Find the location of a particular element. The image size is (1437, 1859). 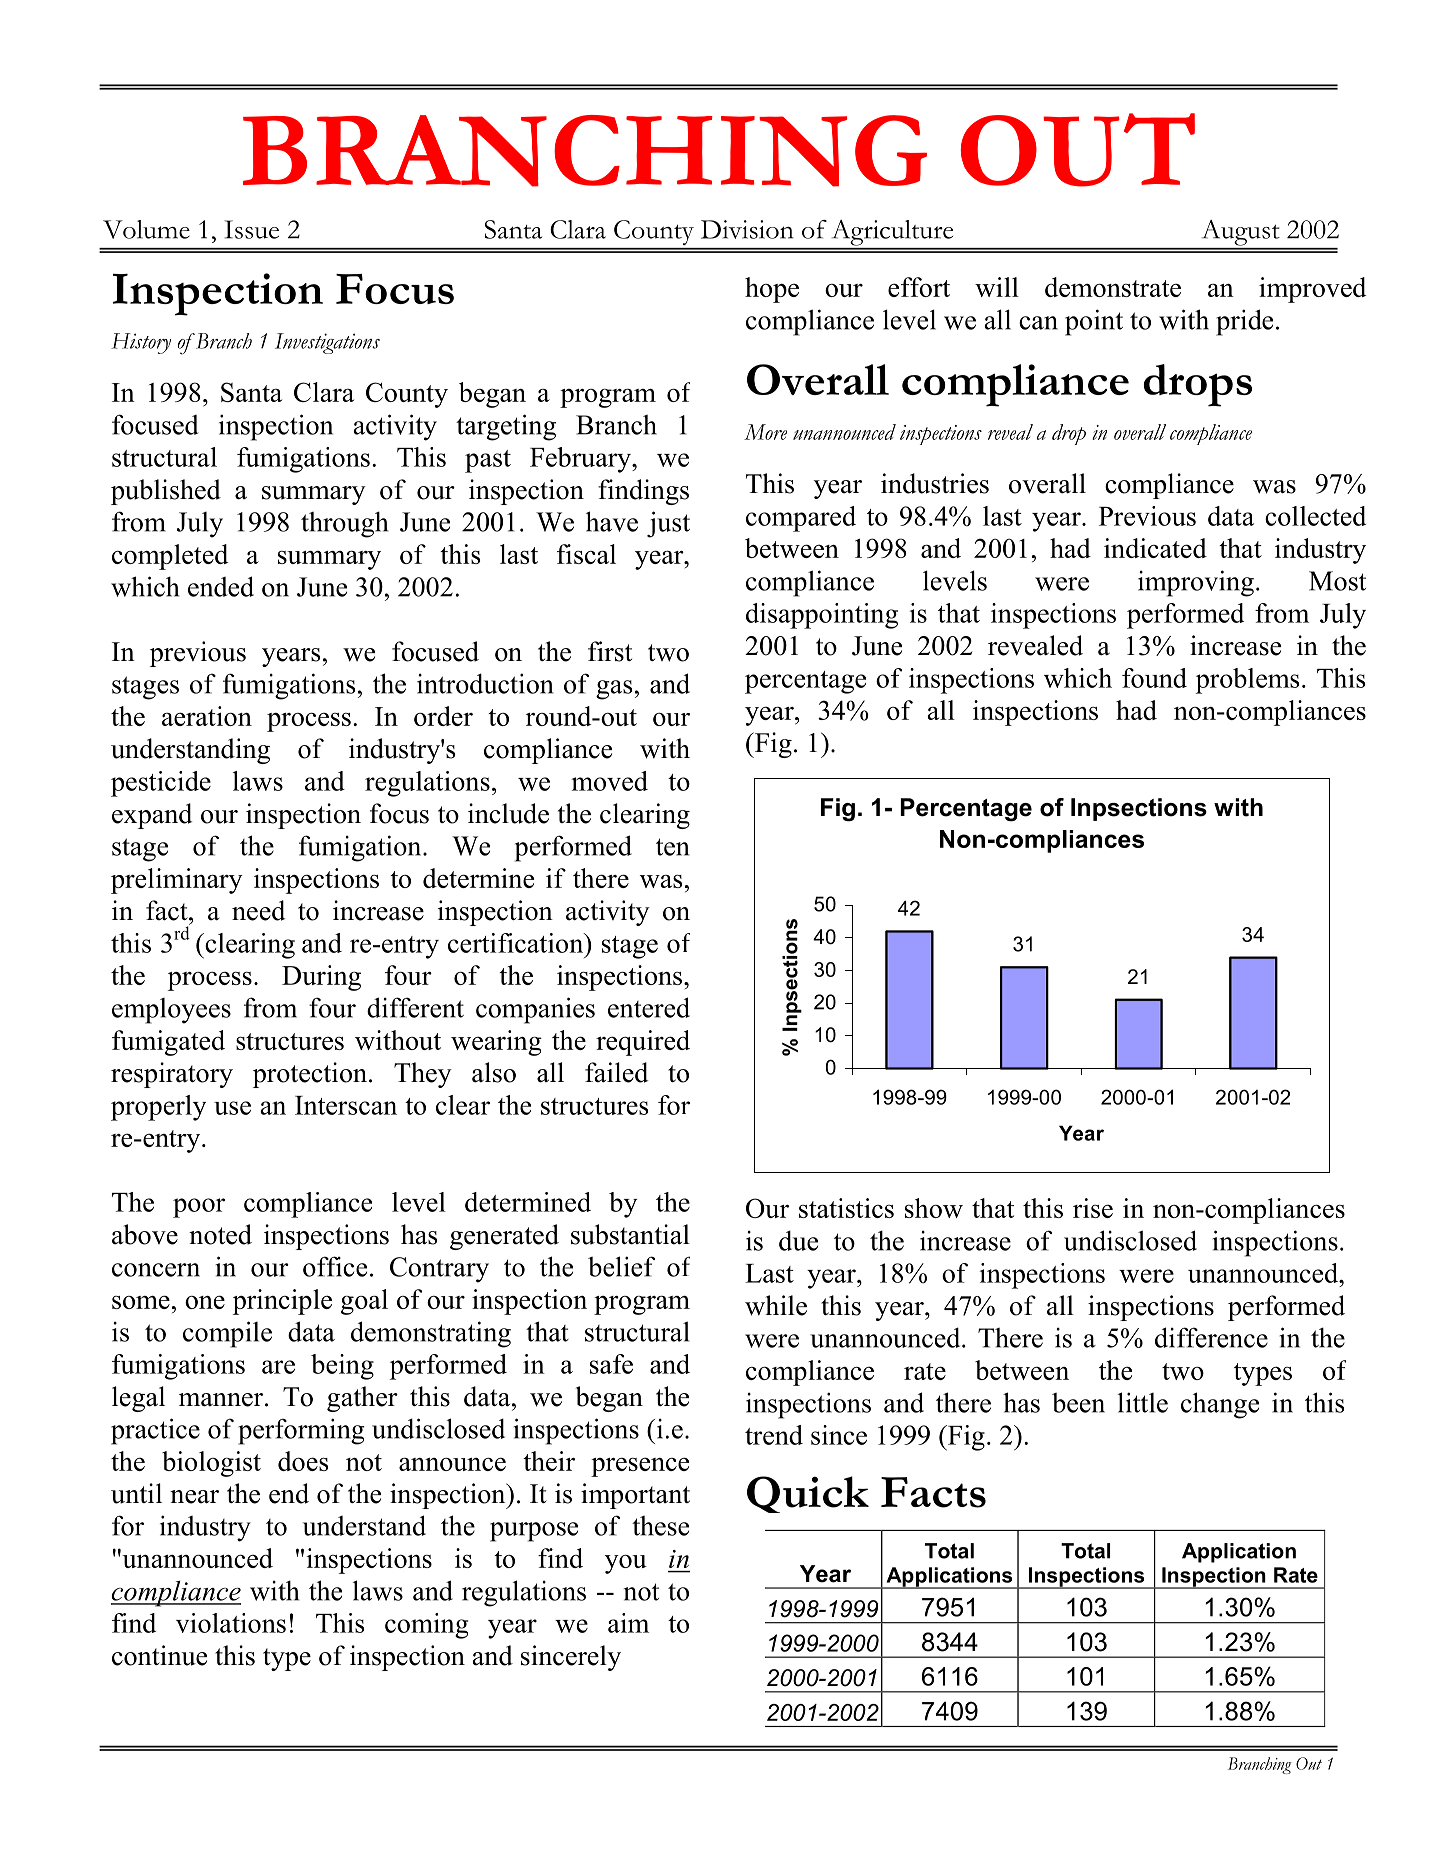

hope is located at coordinates (772, 290).
